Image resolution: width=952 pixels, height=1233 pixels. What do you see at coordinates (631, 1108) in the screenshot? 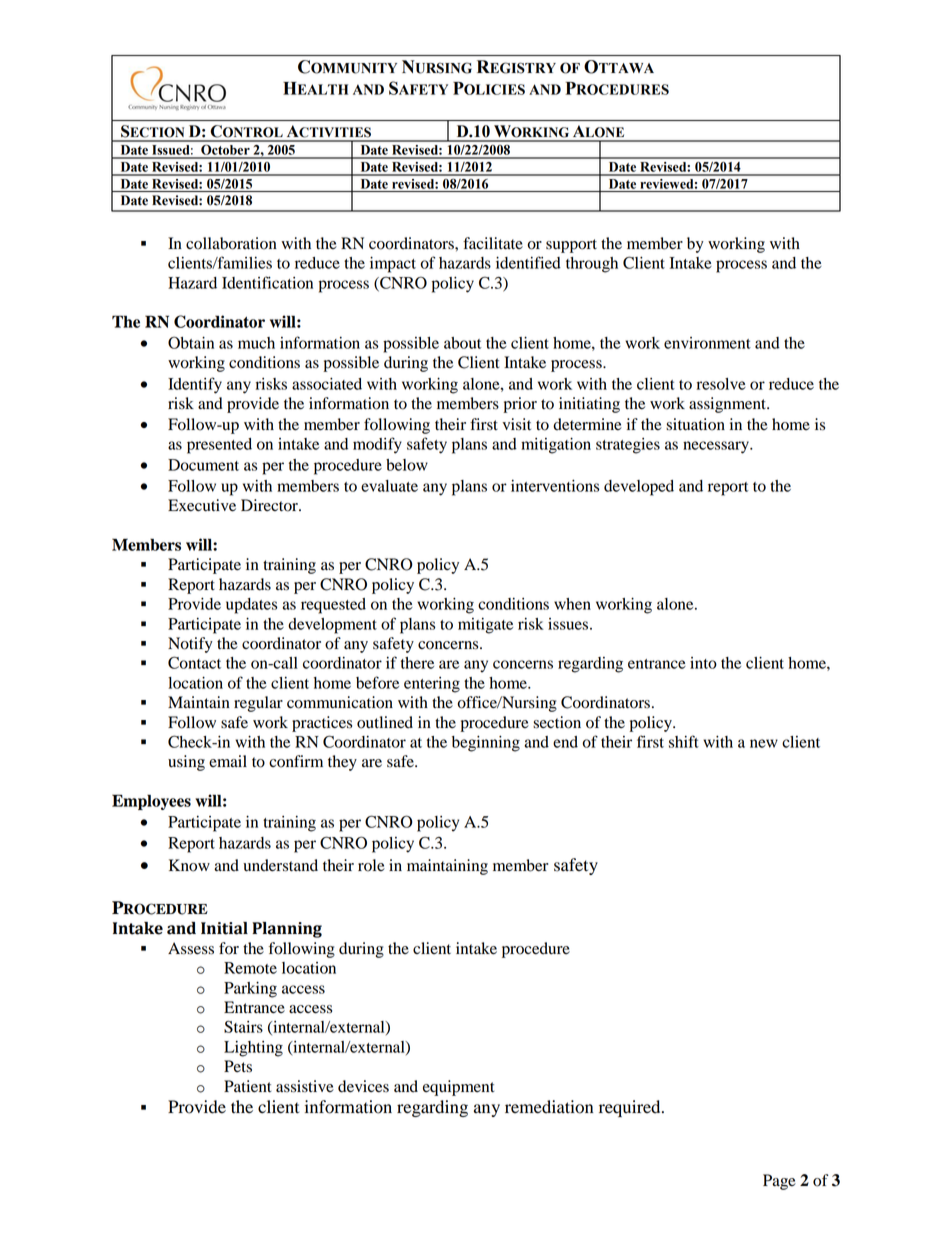
I see `required` at bounding box center [631, 1108].
